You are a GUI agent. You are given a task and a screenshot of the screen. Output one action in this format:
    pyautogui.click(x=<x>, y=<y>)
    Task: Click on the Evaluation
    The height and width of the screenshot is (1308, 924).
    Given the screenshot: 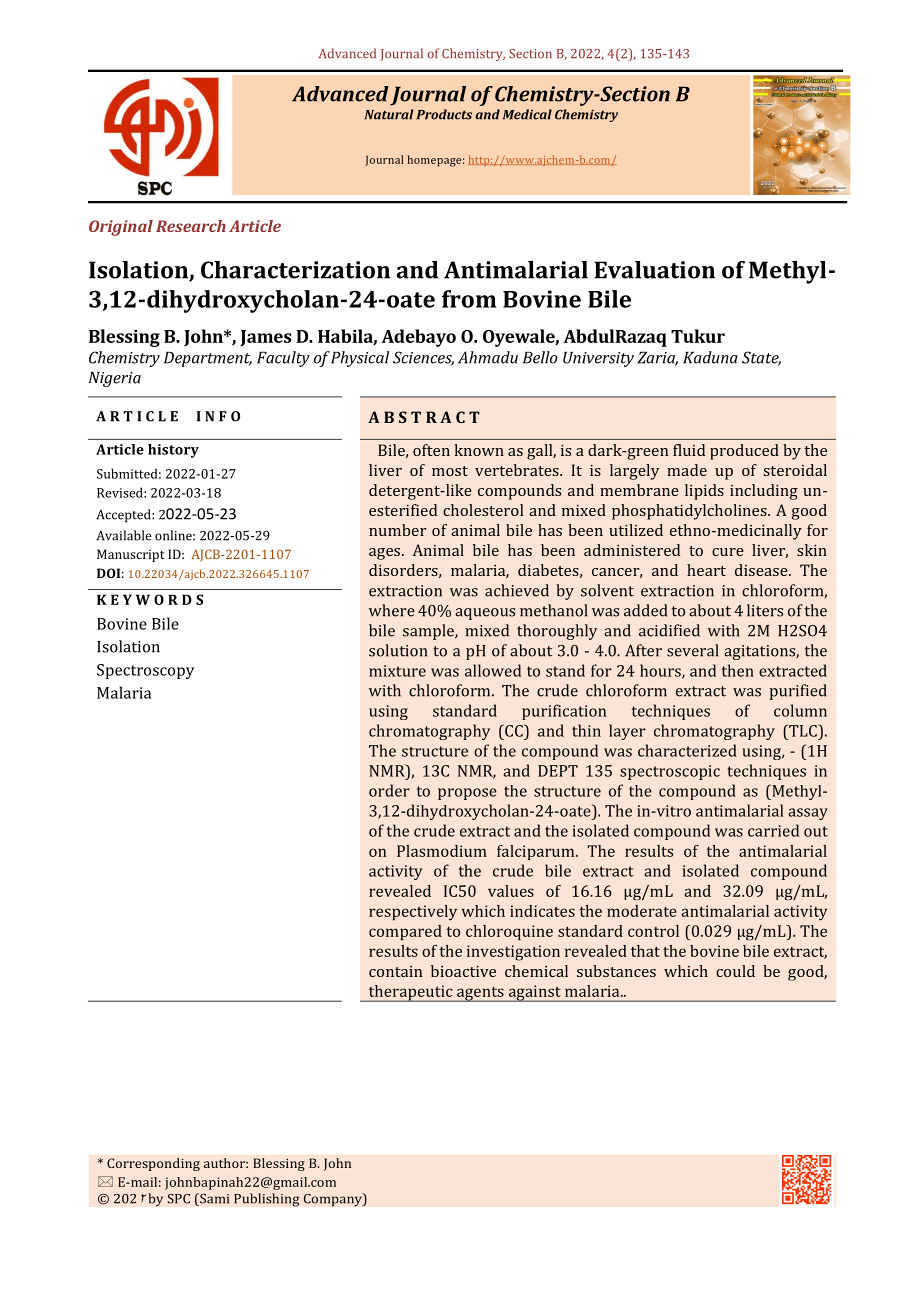 What is the action you would take?
    pyautogui.click(x=654, y=270)
